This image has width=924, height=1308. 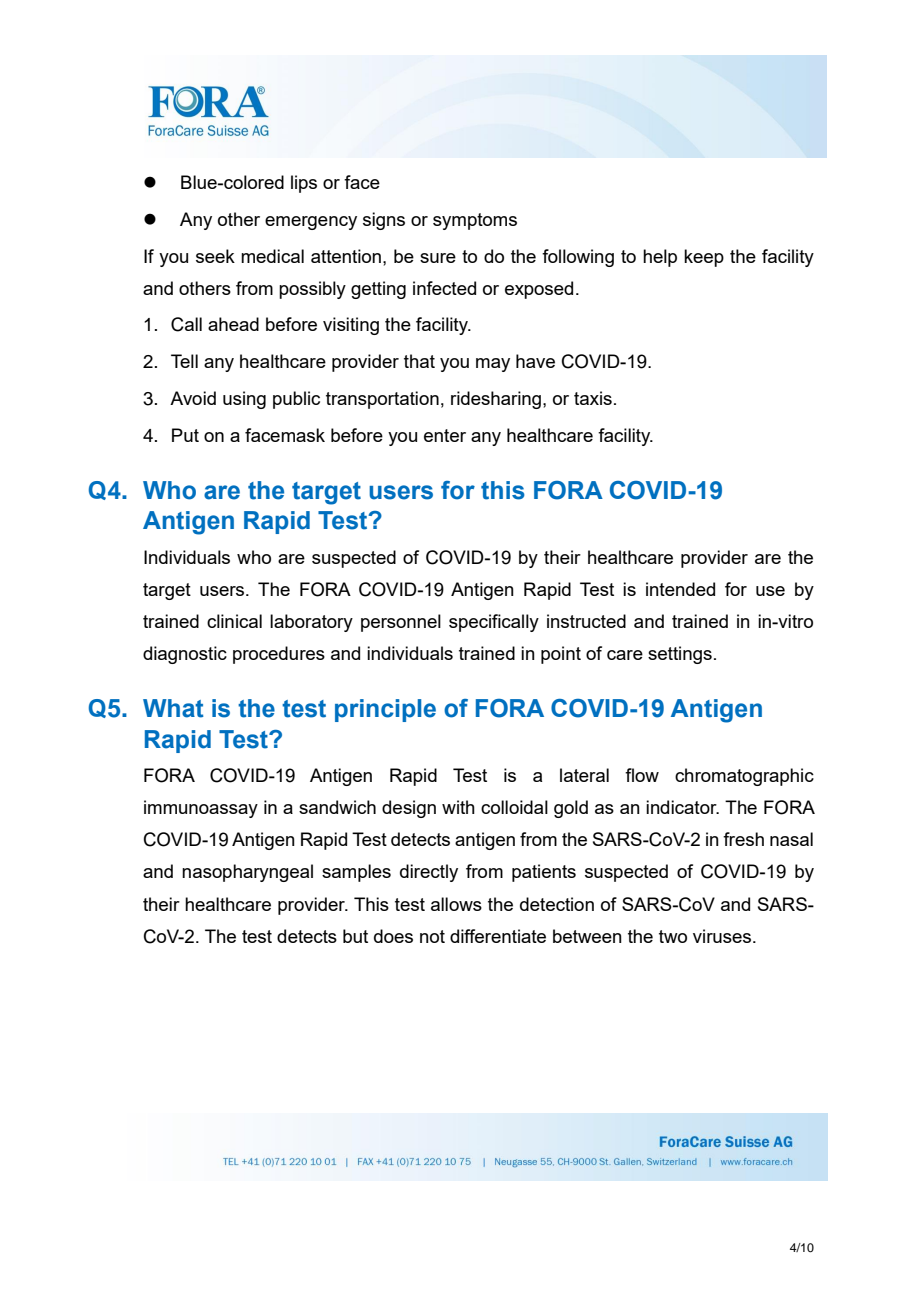 I want to click on Put, so click(x=185, y=435).
